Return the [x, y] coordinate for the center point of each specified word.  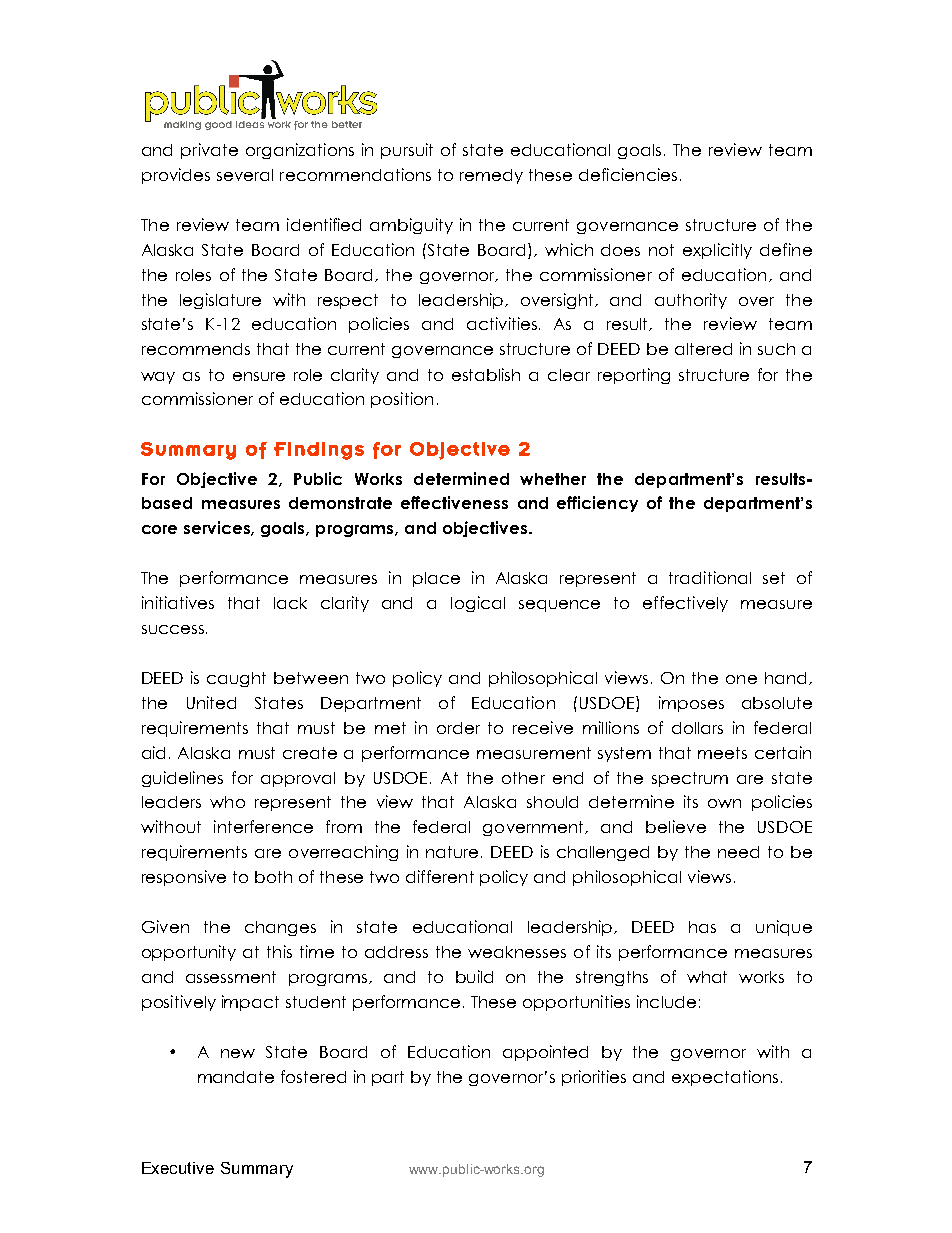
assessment [231, 977]
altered [703, 349]
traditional [710, 577]
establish [486, 374]
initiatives [178, 602]
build [474, 976]
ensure [259, 376]
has [702, 927]
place [436, 579]
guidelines [182, 779]
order [458, 728]
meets [722, 753]
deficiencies [628, 174]
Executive [178, 1168]
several [245, 175]
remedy [491, 176]
